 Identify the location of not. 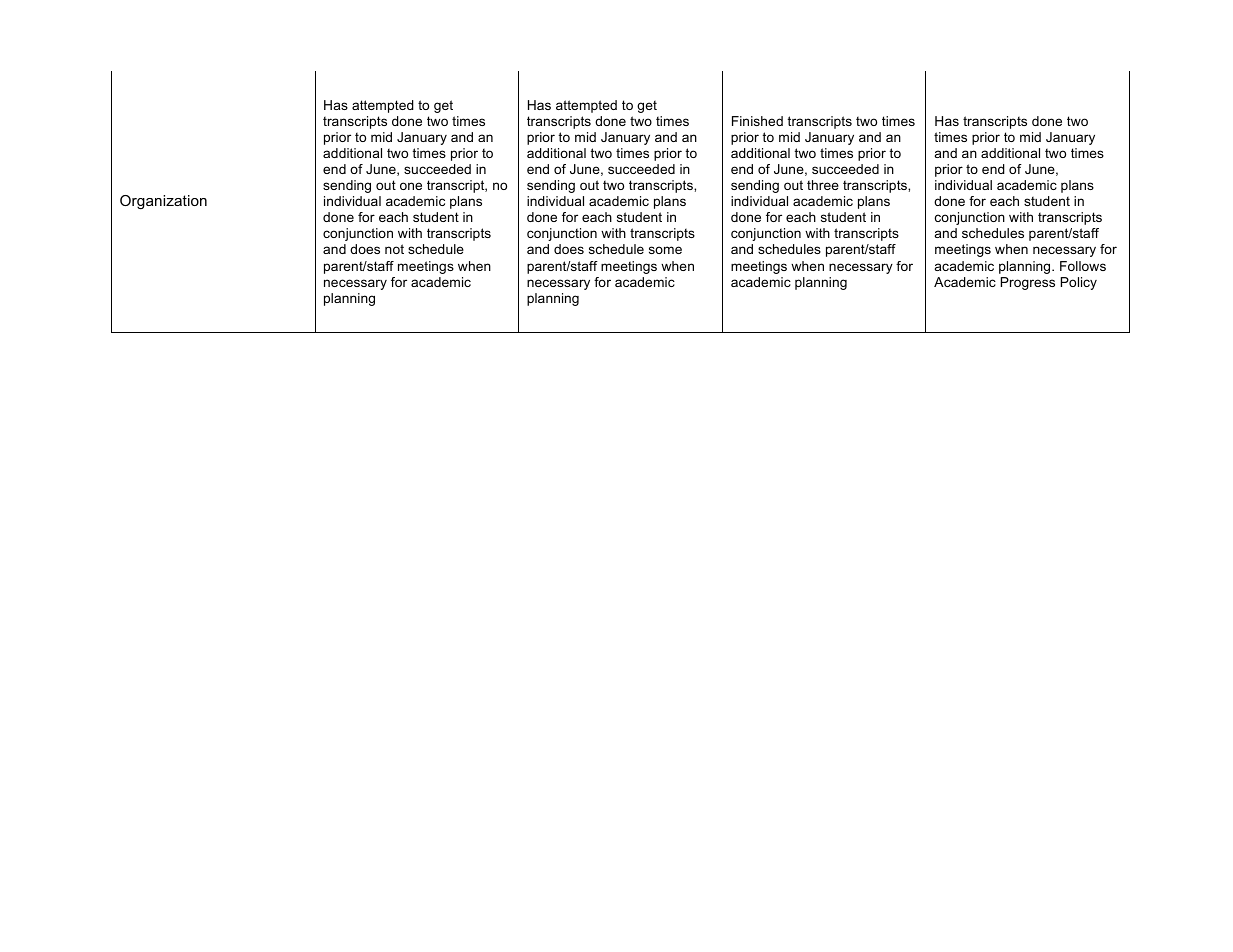
(394, 249).
